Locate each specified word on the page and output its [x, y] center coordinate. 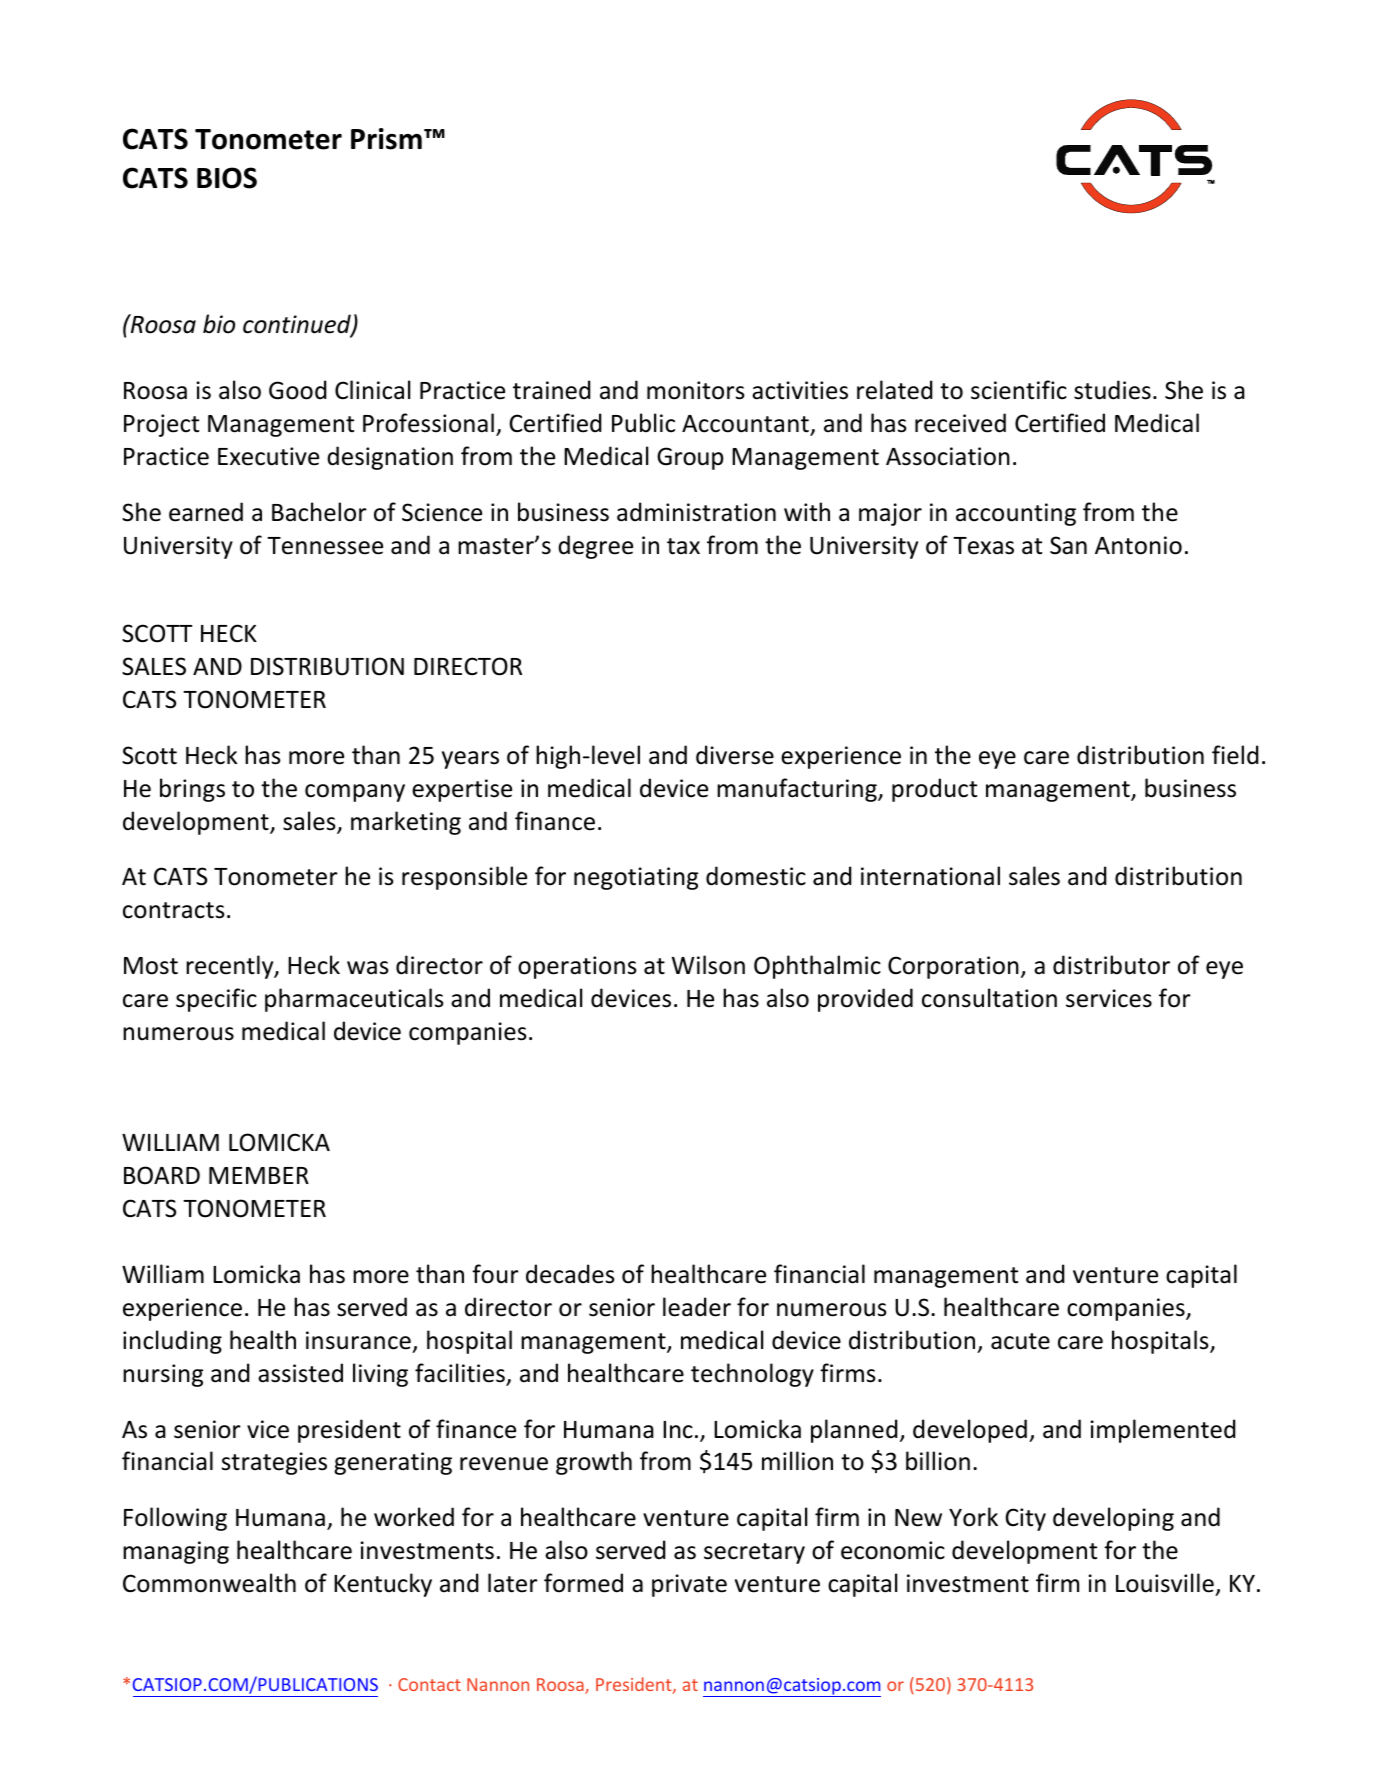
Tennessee [325, 546]
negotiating [636, 878]
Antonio [1138, 545]
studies [1112, 390]
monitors [696, 390]
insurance [358, 1340]
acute [1020, 1341]
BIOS [227, 178]
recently [231, 967]
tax [683, 546]
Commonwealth [209, 1583]
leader [697, 1307]
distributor [1111, 965]
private [689, 1585]
